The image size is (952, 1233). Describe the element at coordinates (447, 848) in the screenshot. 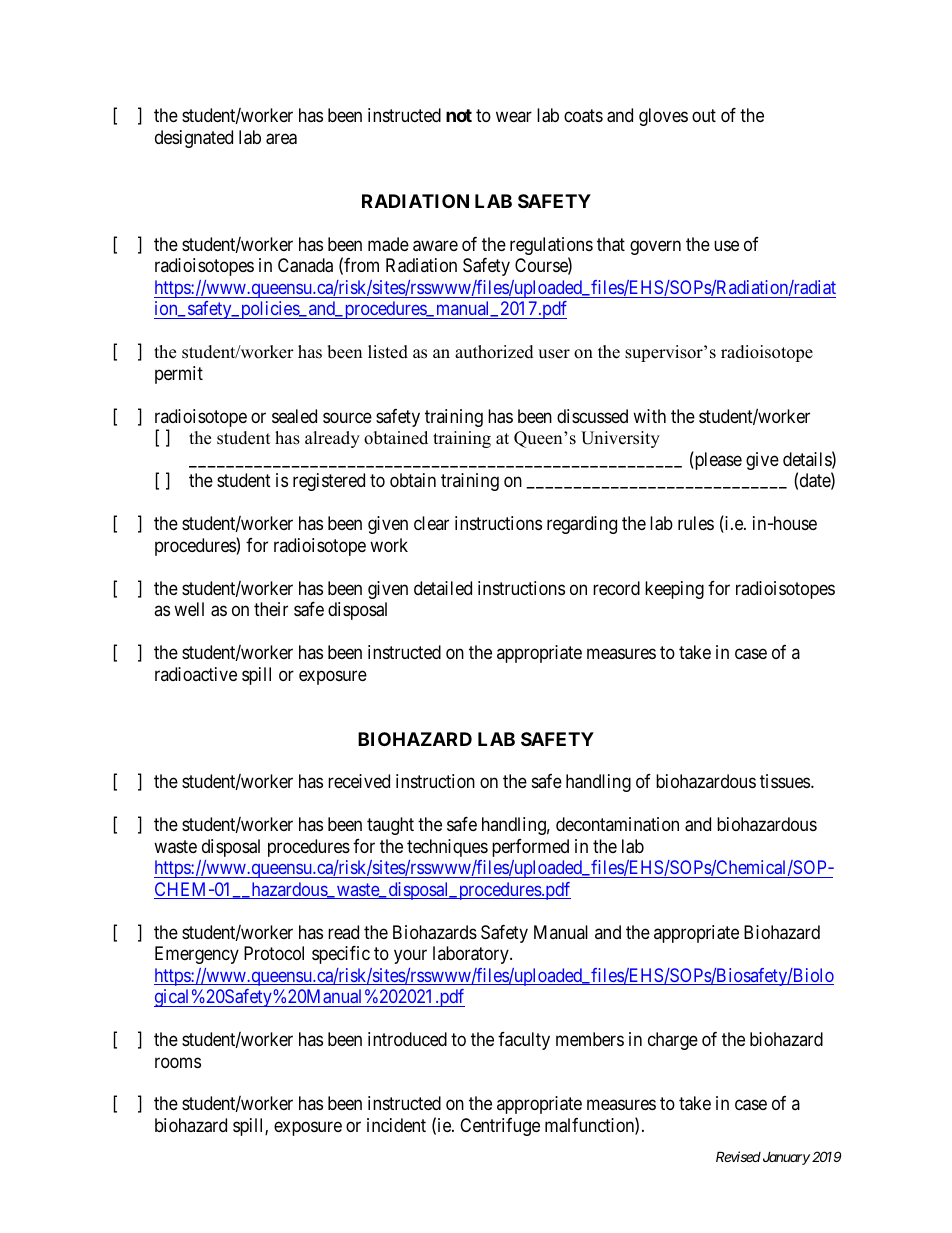

I see `techniques` at that location.
